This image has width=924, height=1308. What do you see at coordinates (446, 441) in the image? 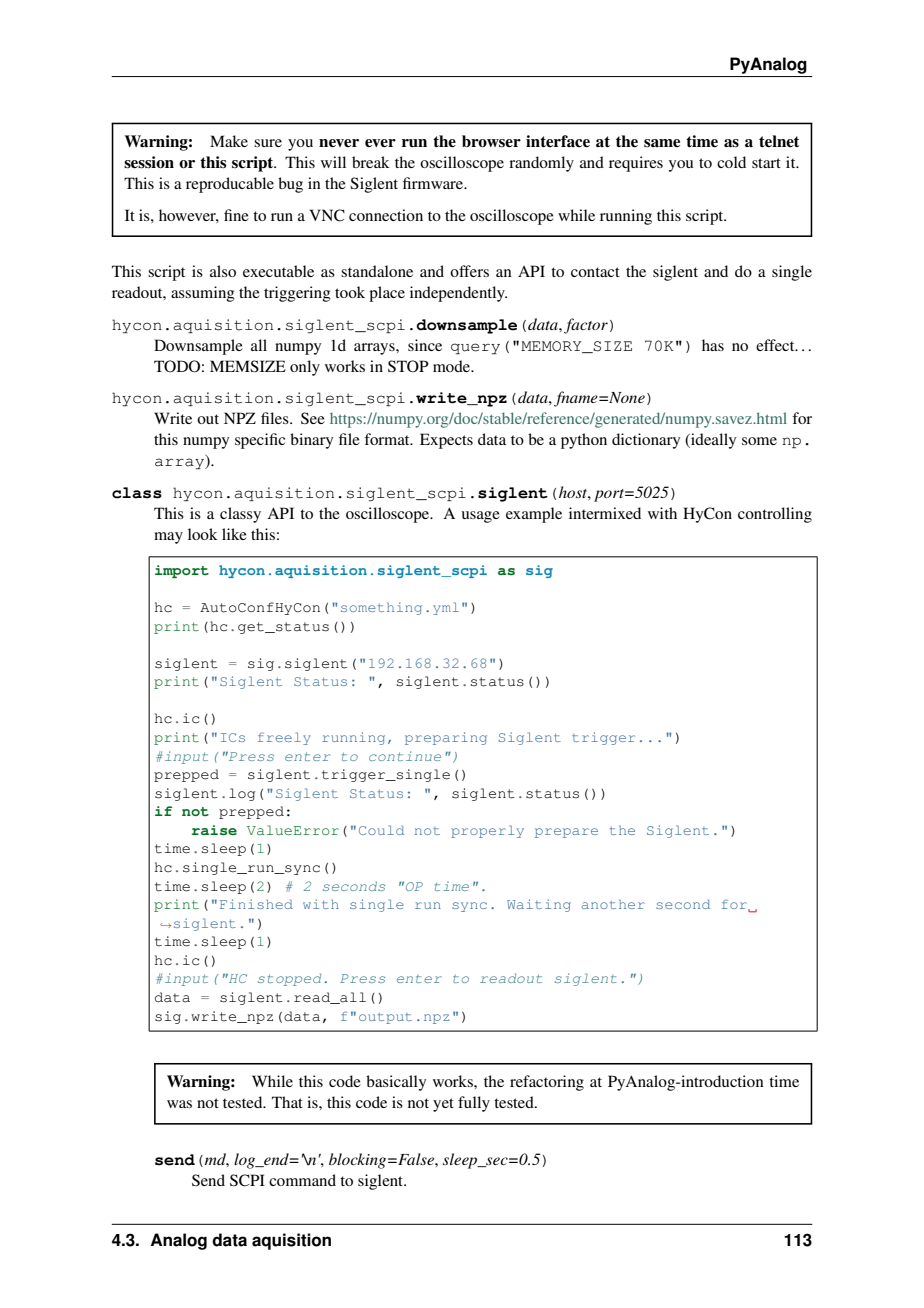
I see `Expects` at bounding box center [446, 441].
